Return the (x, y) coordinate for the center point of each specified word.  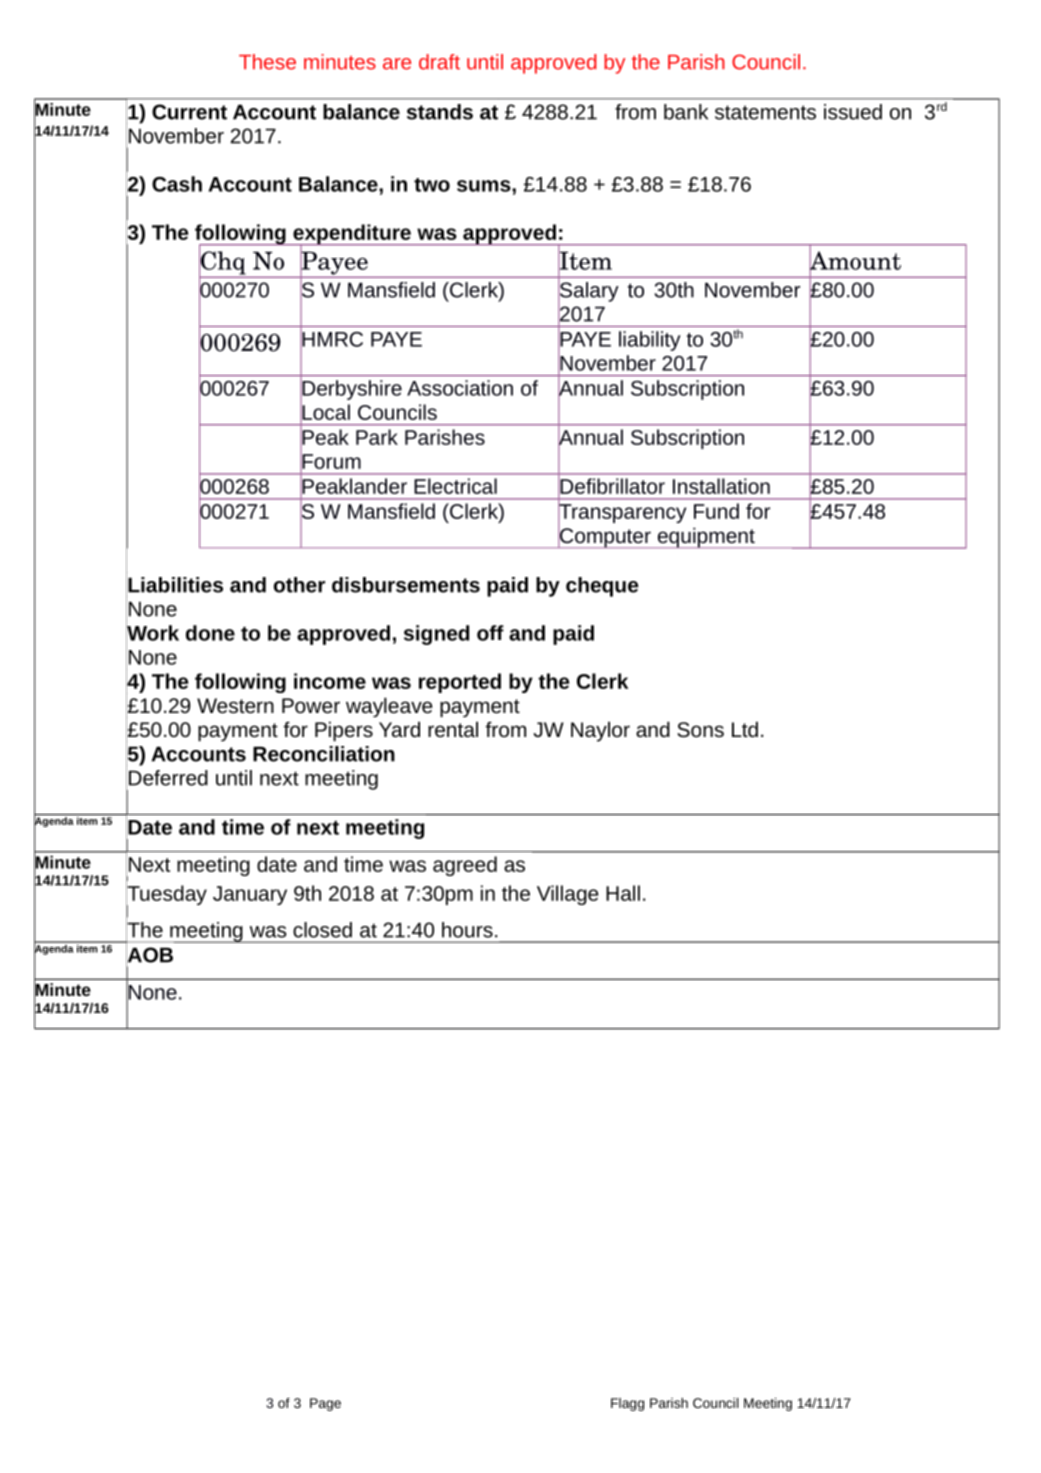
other (299, 585)
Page (325, 1404)
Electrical (456, 486)
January (250, 895)
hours (467, 930)
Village (567, 895)
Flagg (627, 1404)
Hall (623, 893)
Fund (716, 511)
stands (440, 112)
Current (189, 112)
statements (765, 112)
